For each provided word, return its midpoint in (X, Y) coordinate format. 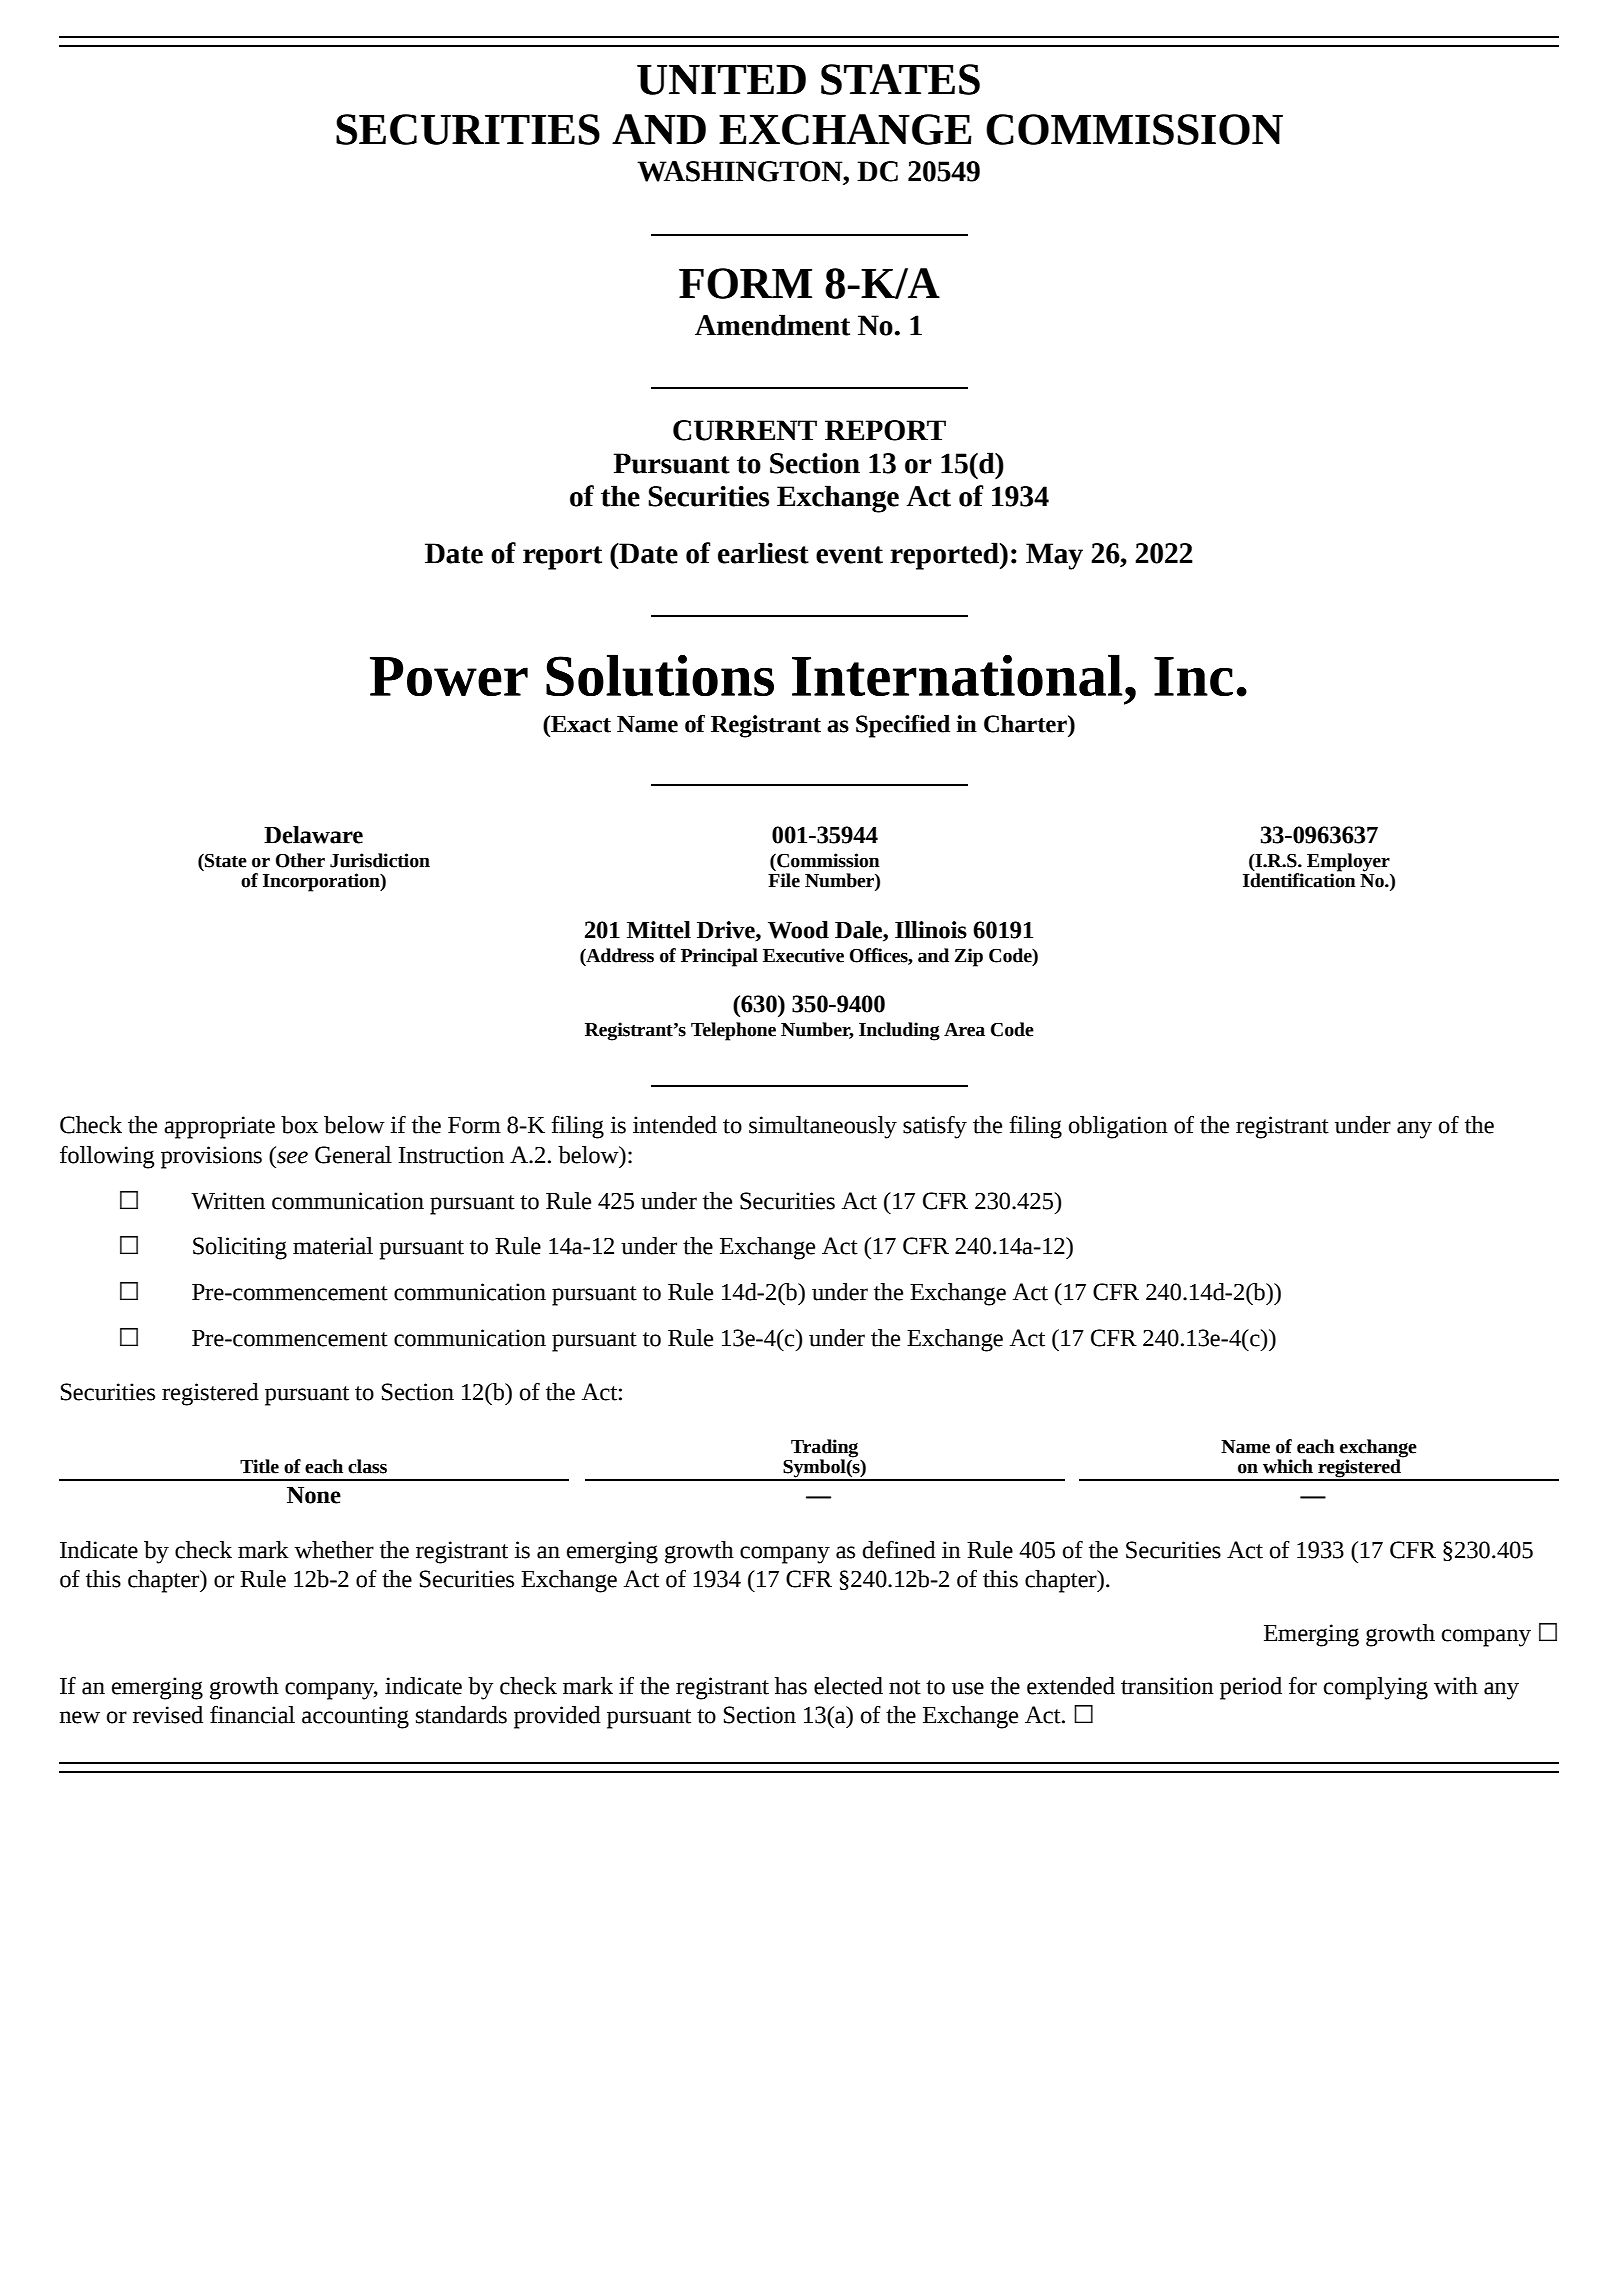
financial (252, 1714)
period (1251, 1688)
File (784, 880)
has (791, 1686)
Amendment (772, 325)
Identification (1299, 879)
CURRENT (745, 430)
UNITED (721, 80)
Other (300, 860)
